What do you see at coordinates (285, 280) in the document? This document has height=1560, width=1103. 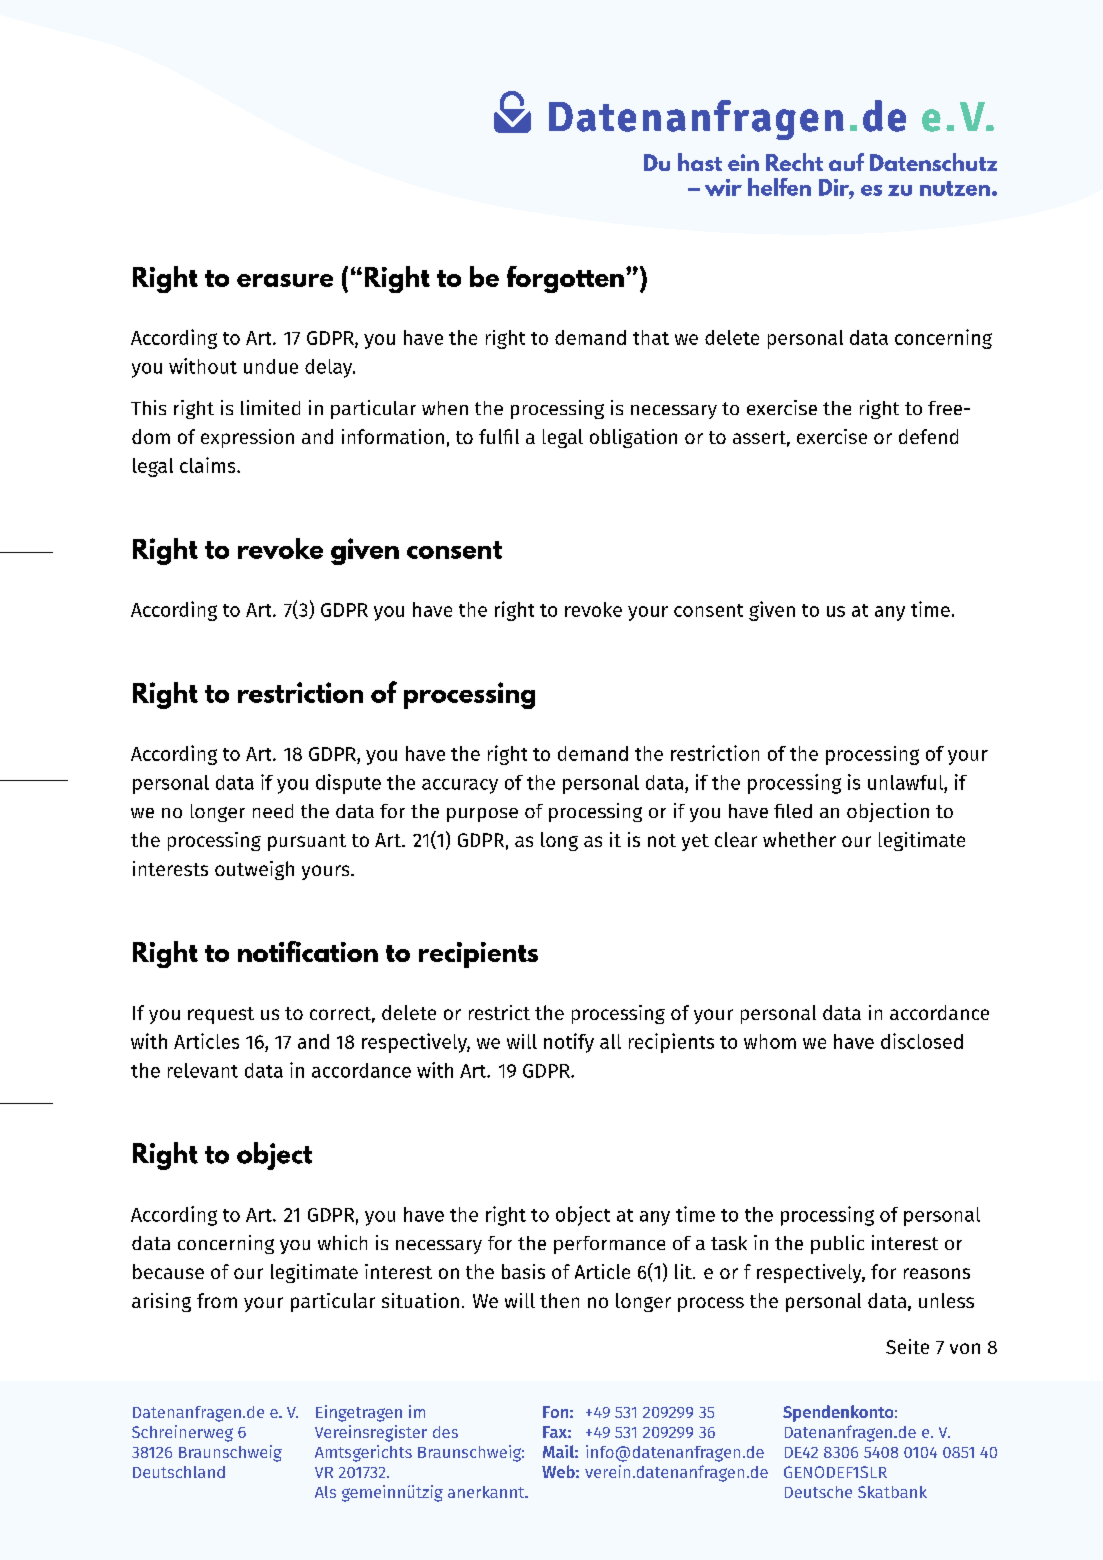 I see `erasure` at bounding box center [285, 280].
